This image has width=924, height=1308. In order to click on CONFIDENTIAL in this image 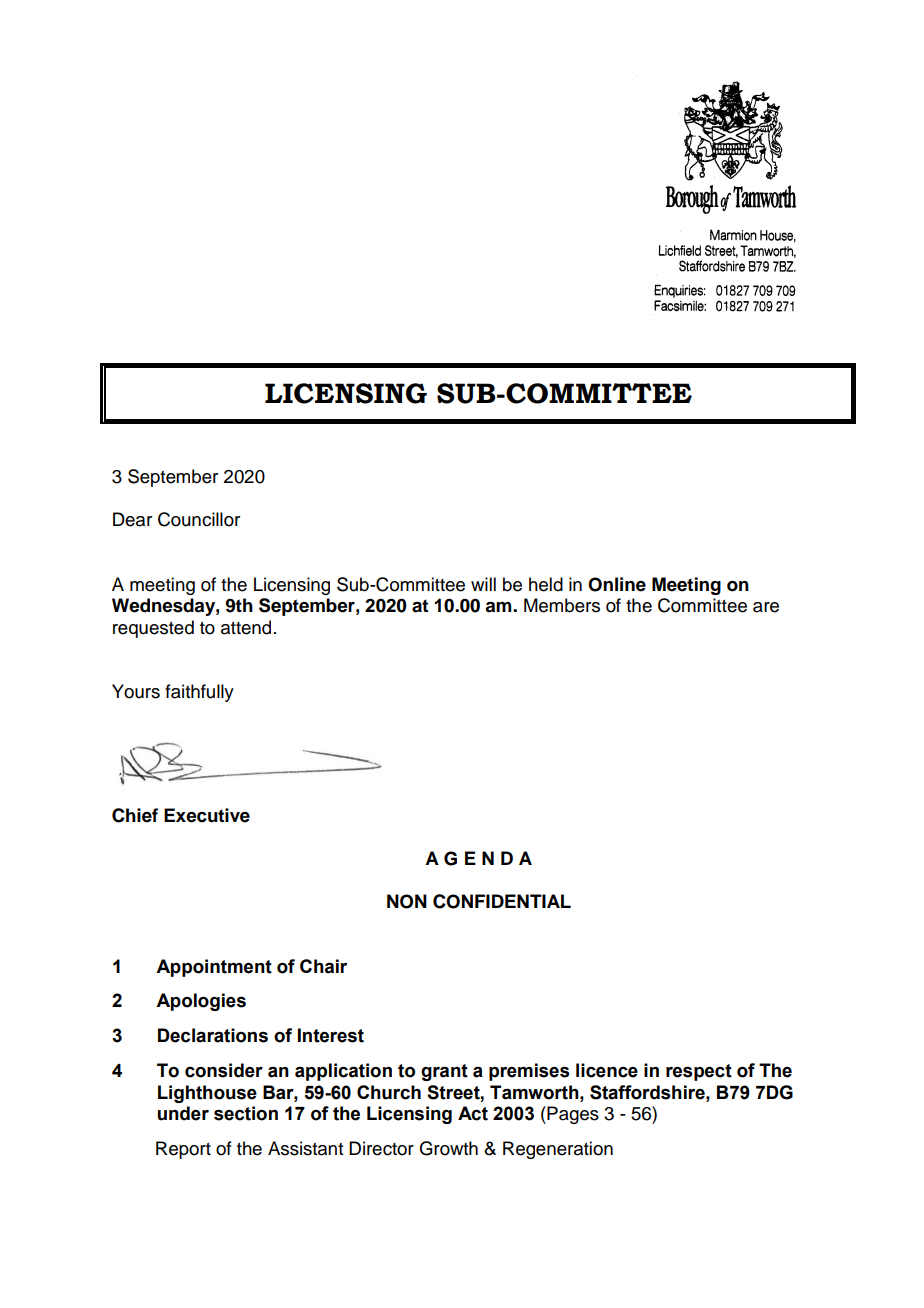, I will do `click(502, 901)`.
